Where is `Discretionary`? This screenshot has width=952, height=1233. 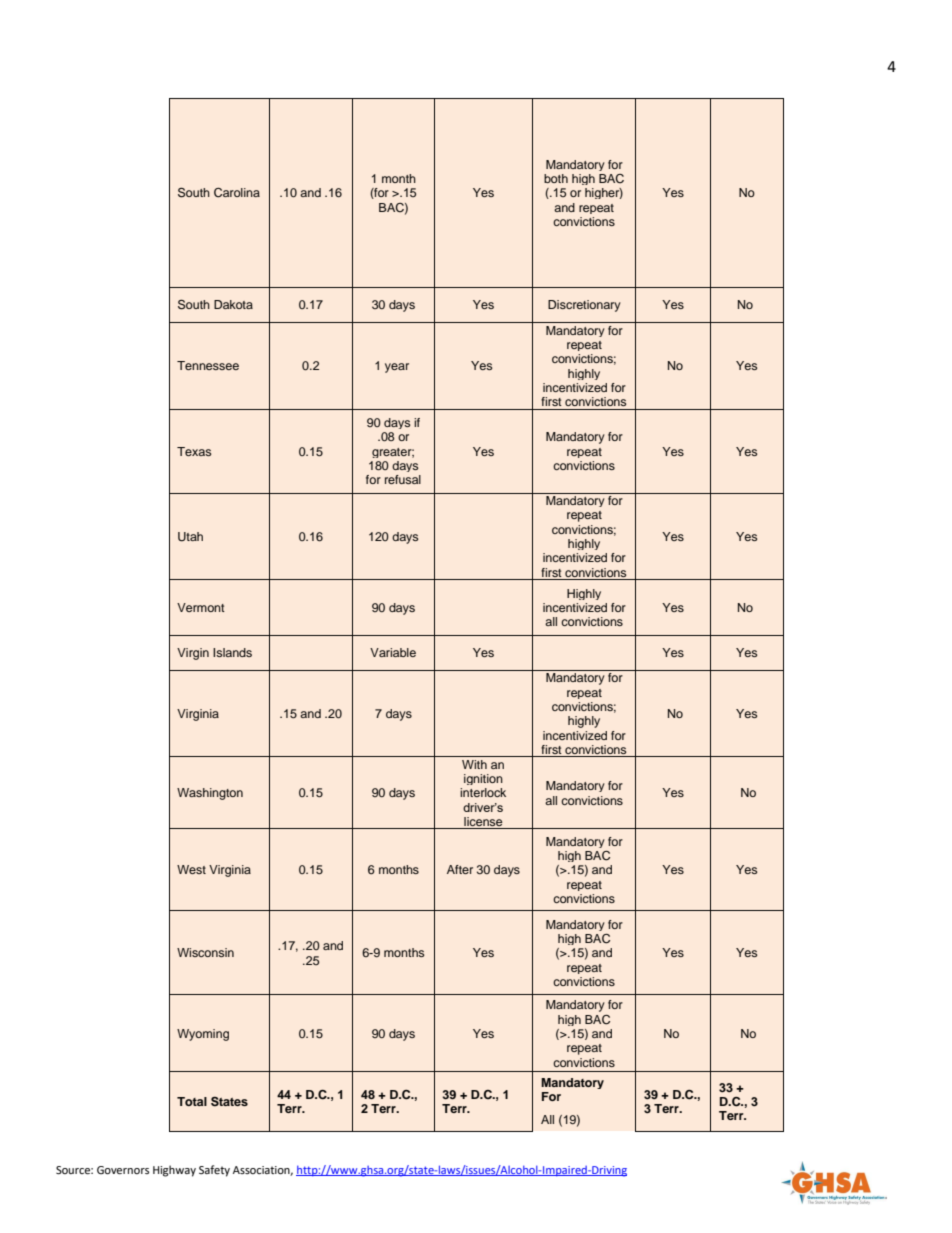
Discretionary is located at coordinates (584, 306).
